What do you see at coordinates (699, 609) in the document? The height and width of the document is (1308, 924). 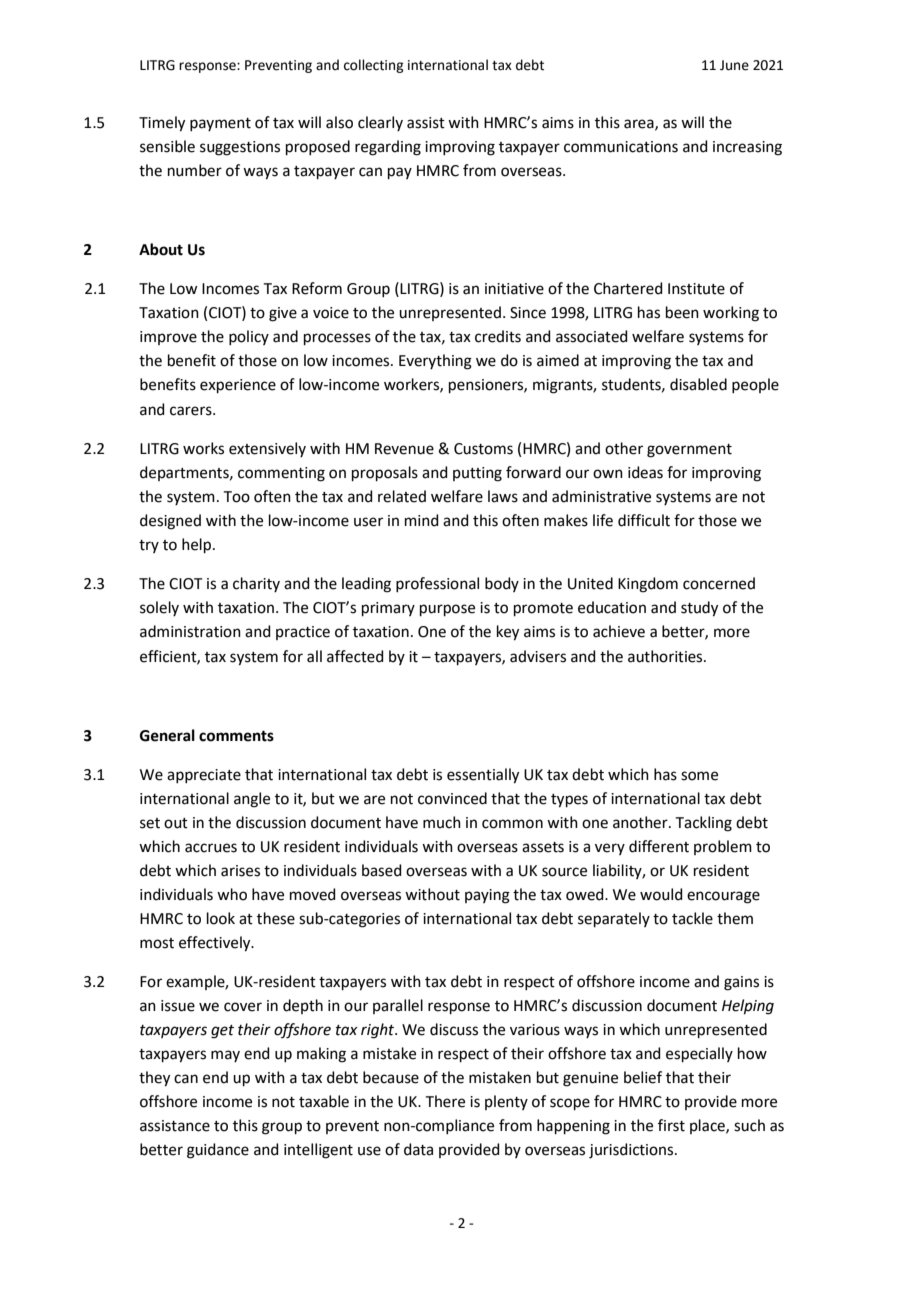 I see `study` at bounding box center [699, 609].
